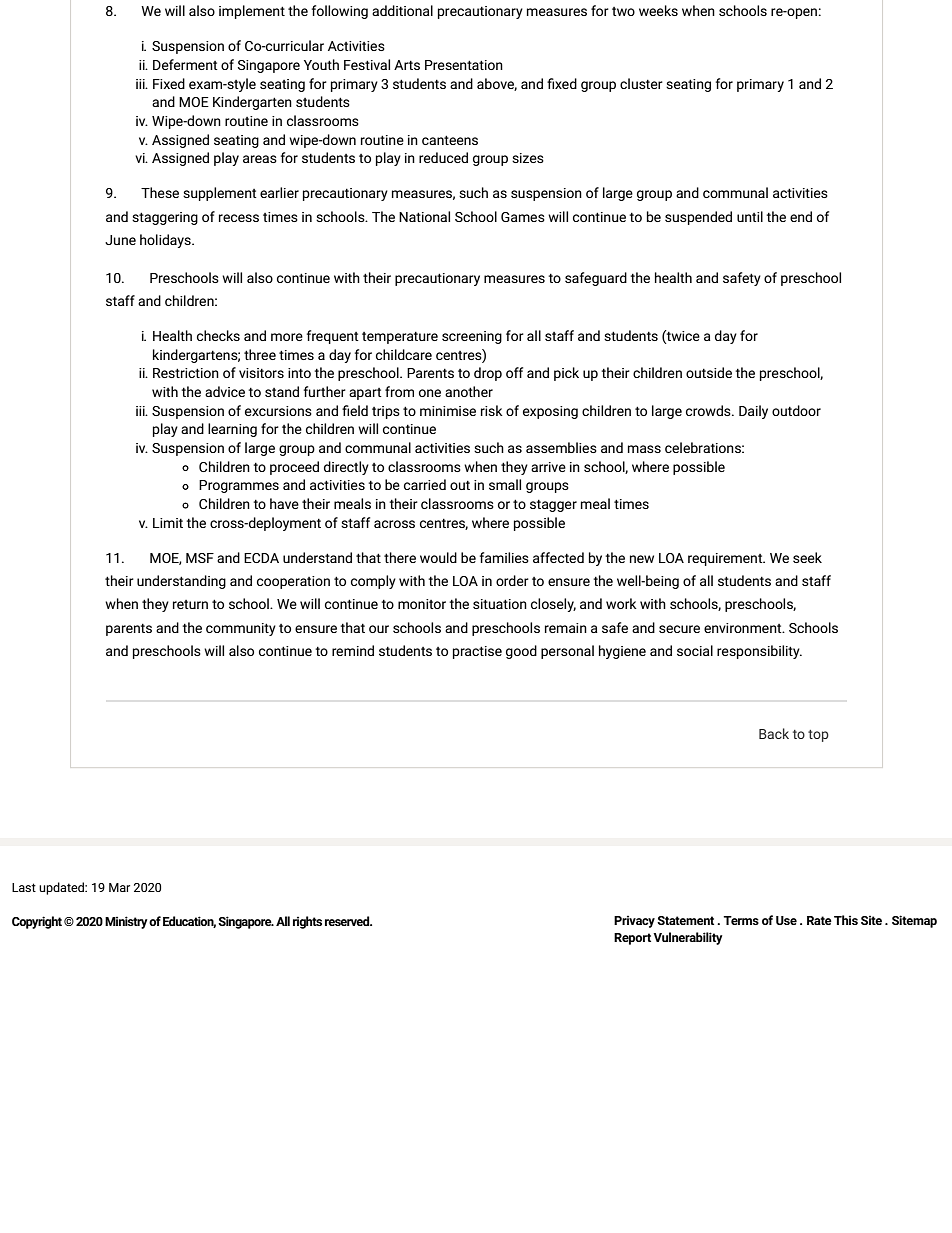 The height and width of the screenshot is (1233, 952). Describe the element at coordinates (425, 484) in the screenshot. I see `carried` at that location.
